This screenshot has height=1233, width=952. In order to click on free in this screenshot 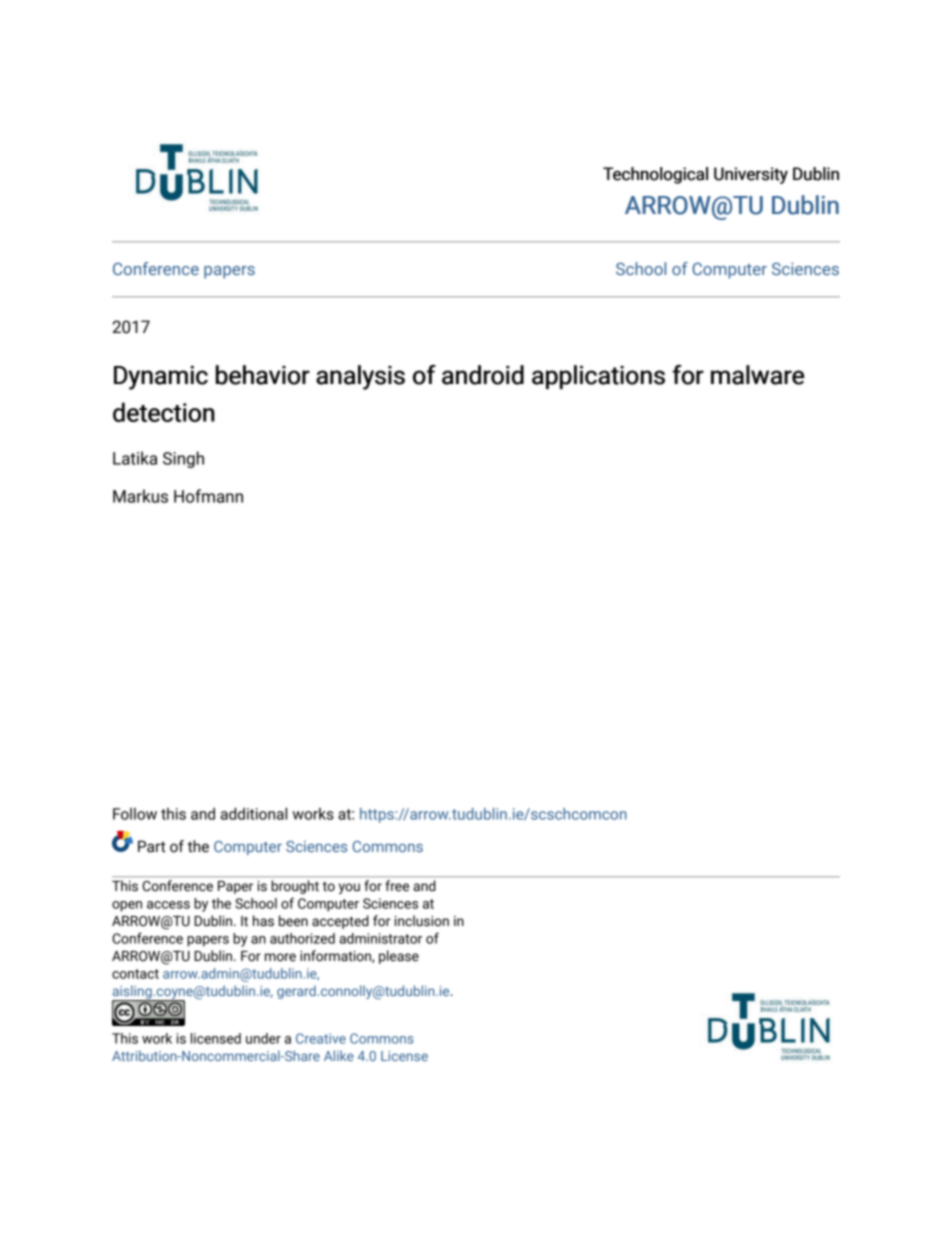, I will do `click(397, 885)`.
